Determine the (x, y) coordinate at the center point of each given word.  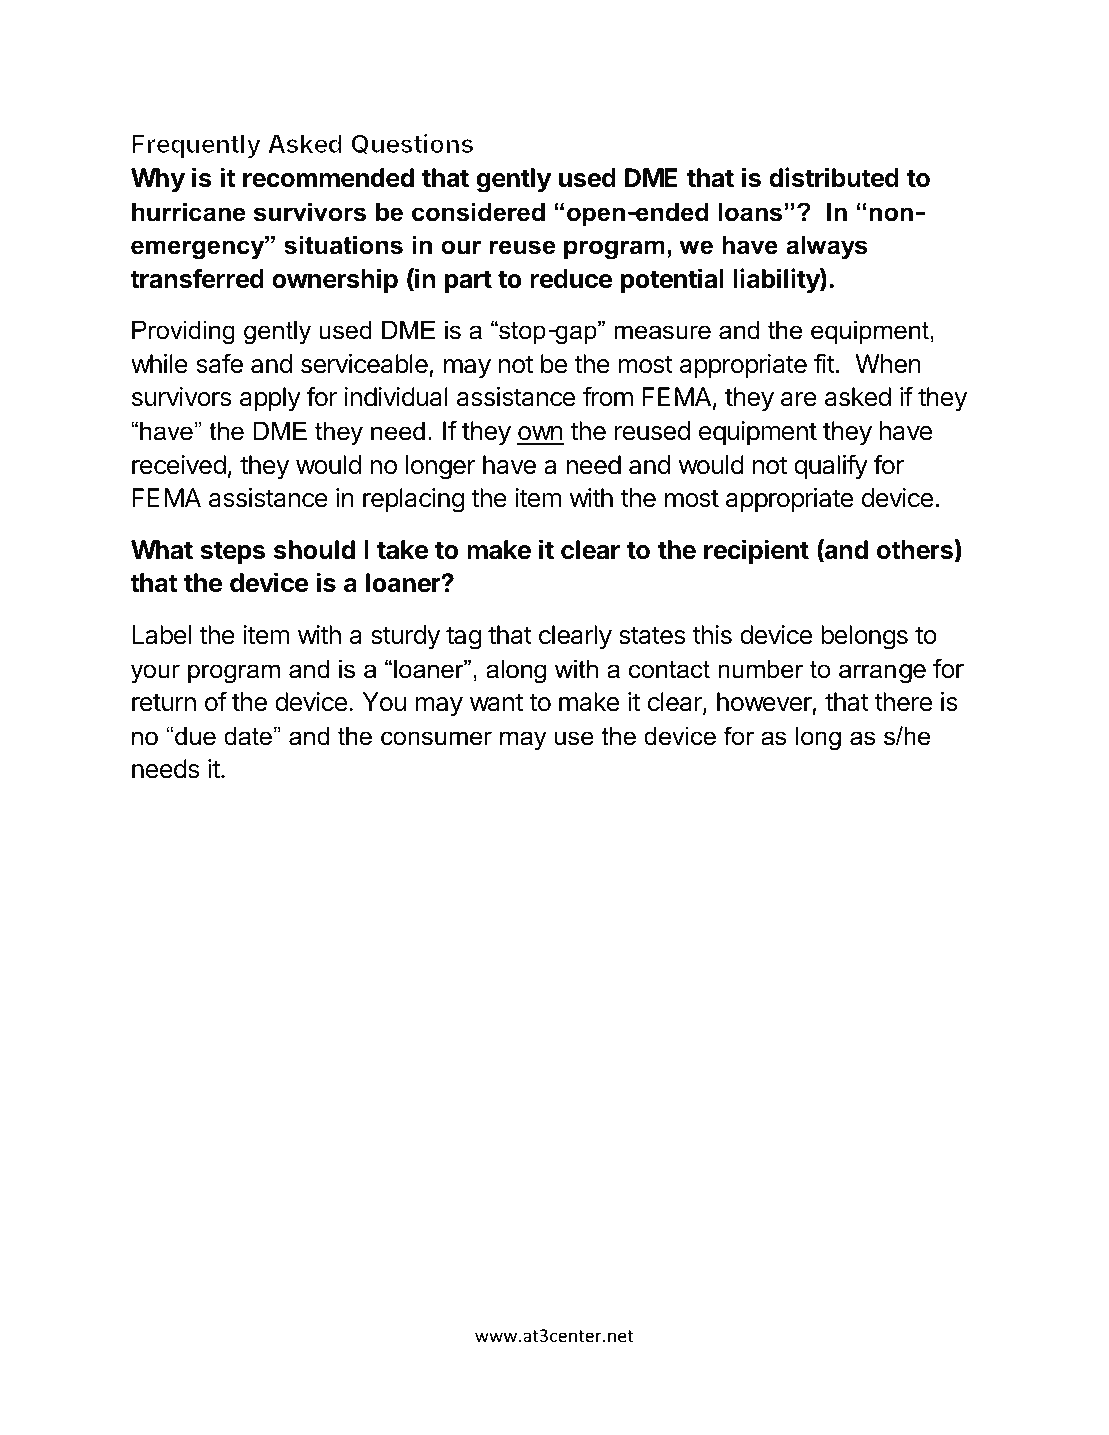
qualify (831, 467)
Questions (412, 144)
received (179, 465)
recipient (756, 552)
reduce (571, 279)
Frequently (196, 146)
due (195, 736)
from (608, 396)
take (403, 550)
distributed (834, 177)
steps (232, 553)
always (826, 247)
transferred (197, 278)
